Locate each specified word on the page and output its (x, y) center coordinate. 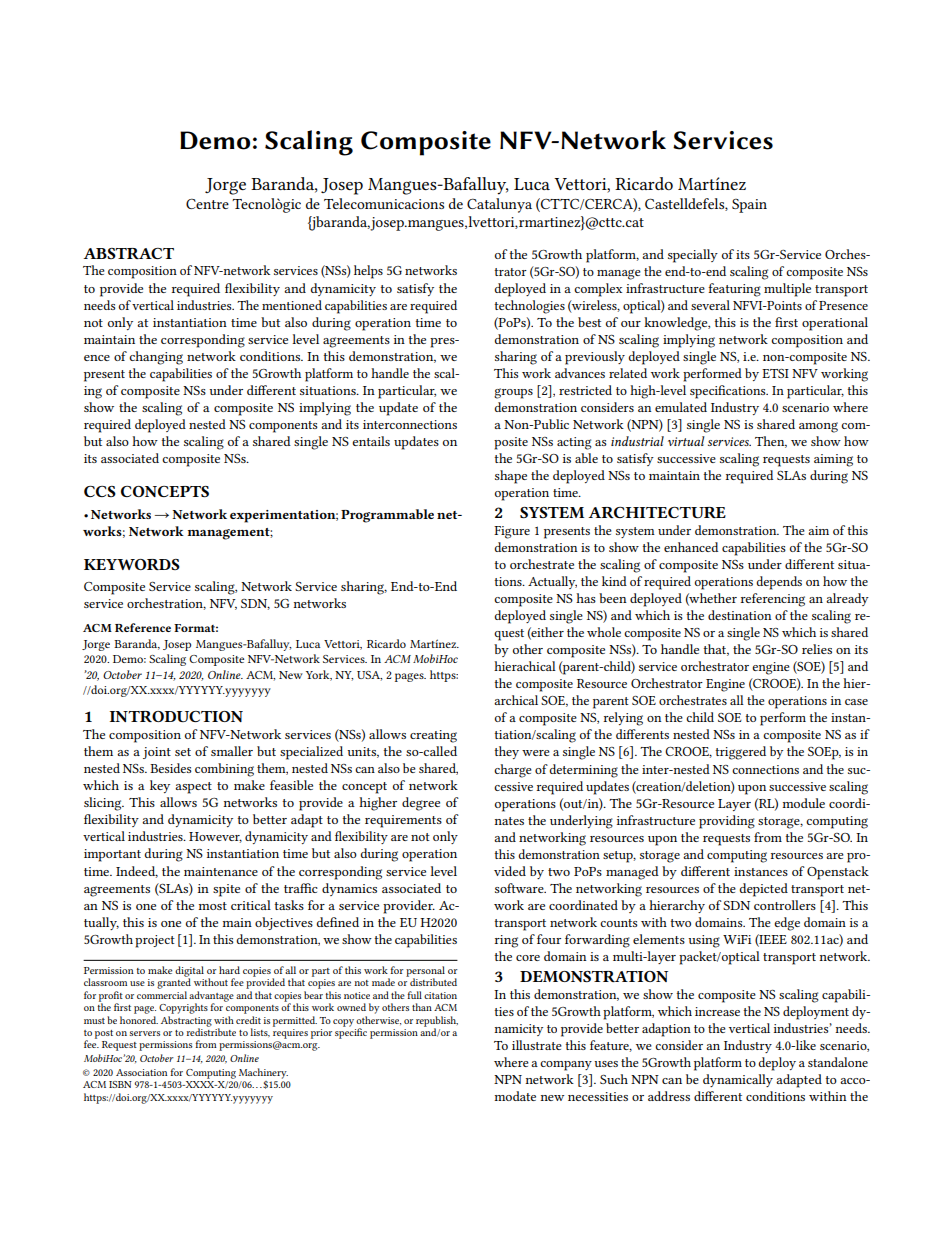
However (215, 837)
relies (817, 649)
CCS (100, 491)
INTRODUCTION (176, 716)
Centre (207, 204)
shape (511, 477)
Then (771, 442)
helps (368, 272)
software (520, 888)
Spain (749, 206)
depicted (764, 890)
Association (141, 1072)
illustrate (537, 1045)
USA (369, 676)
